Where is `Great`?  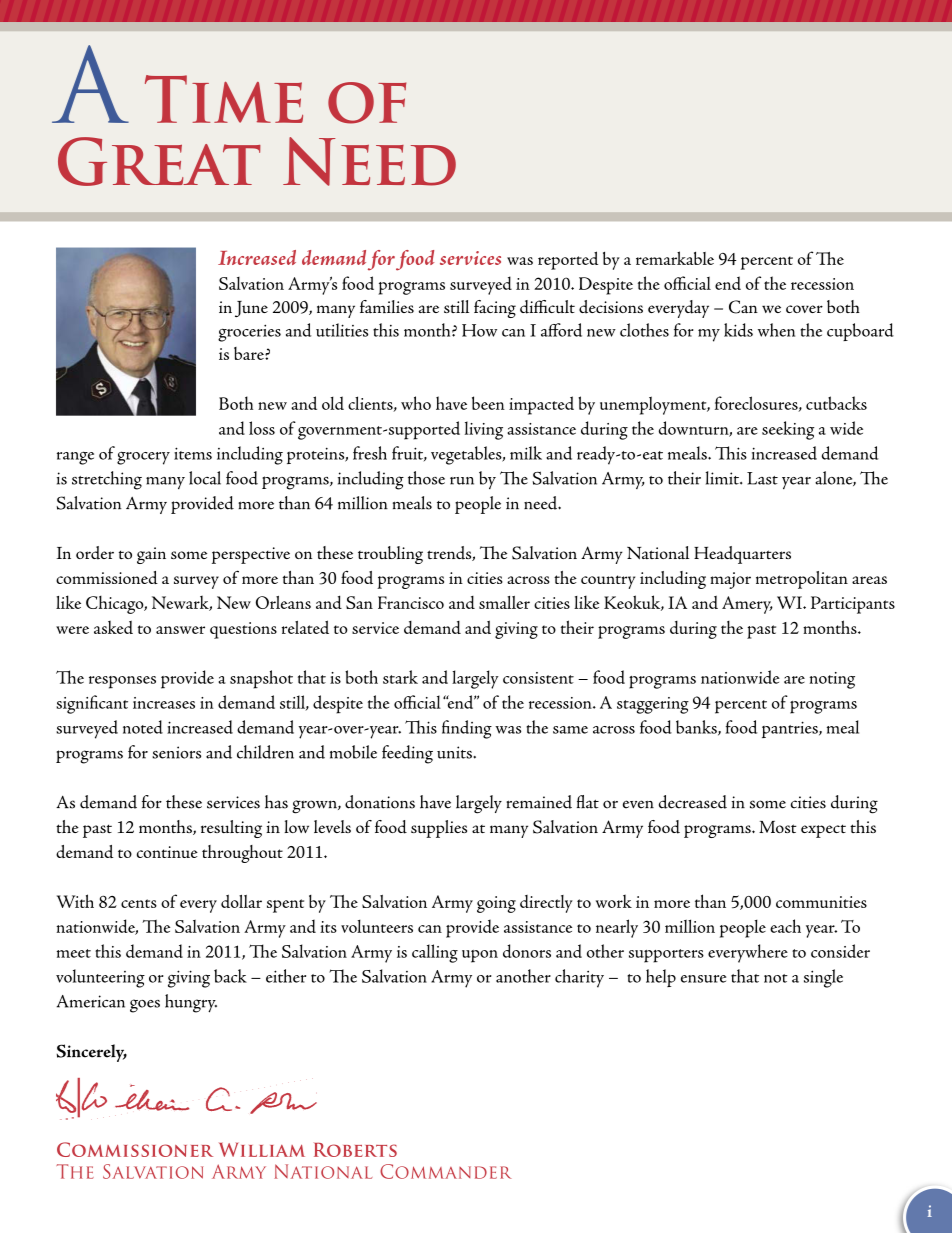
Great is located at coordinates (159, 161).
